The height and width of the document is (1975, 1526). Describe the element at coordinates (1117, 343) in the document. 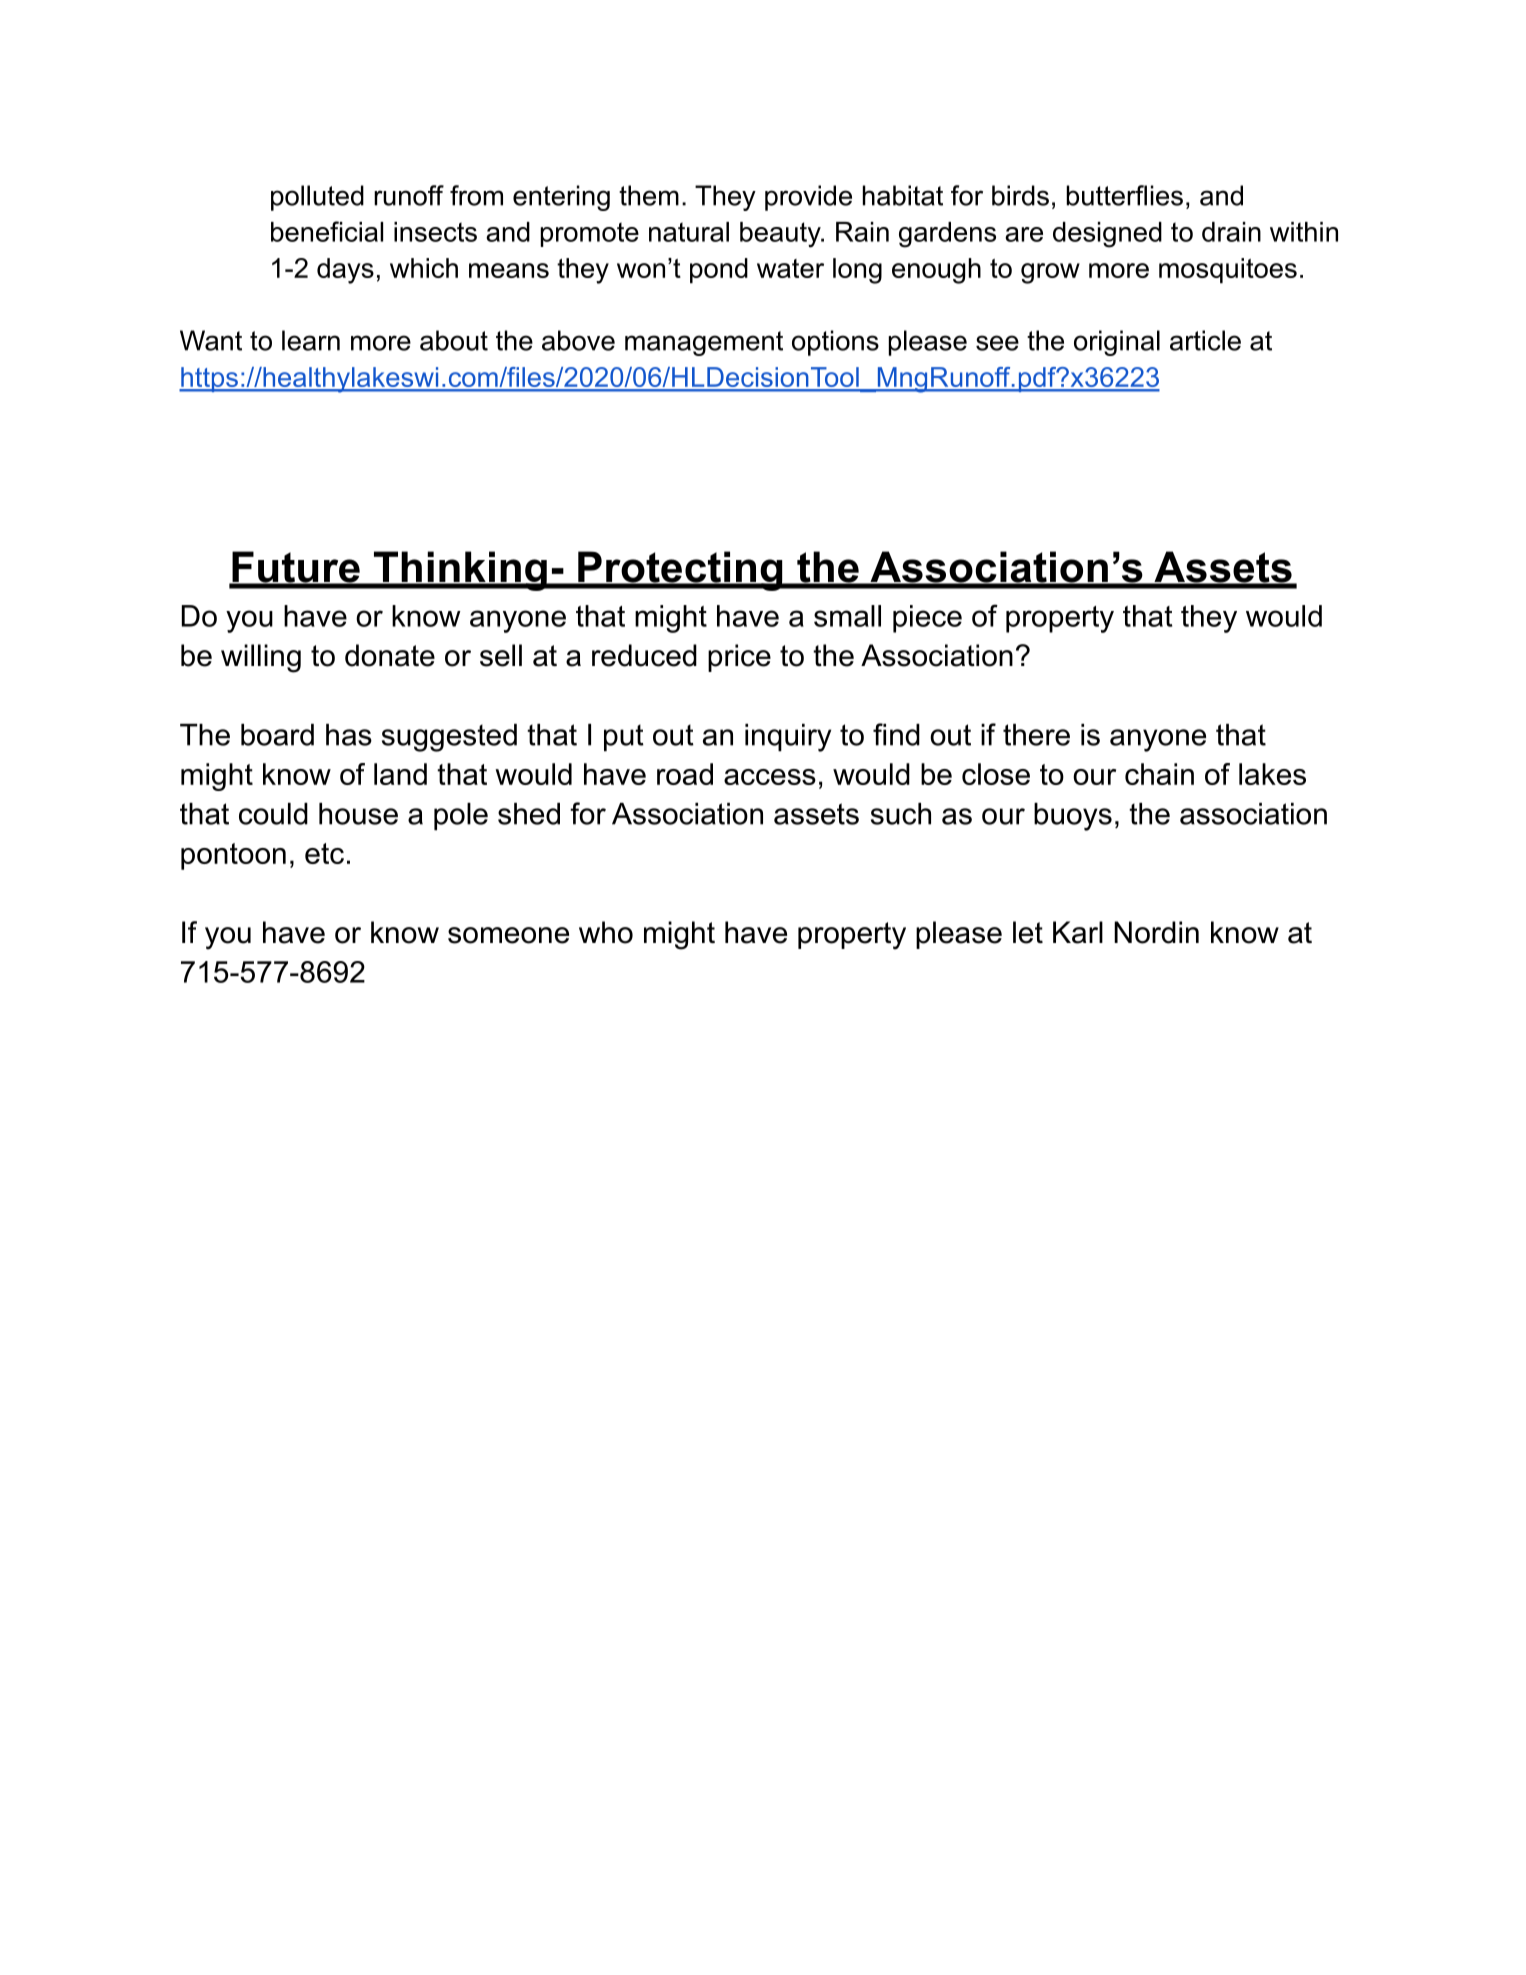

I see `original` at that location.
